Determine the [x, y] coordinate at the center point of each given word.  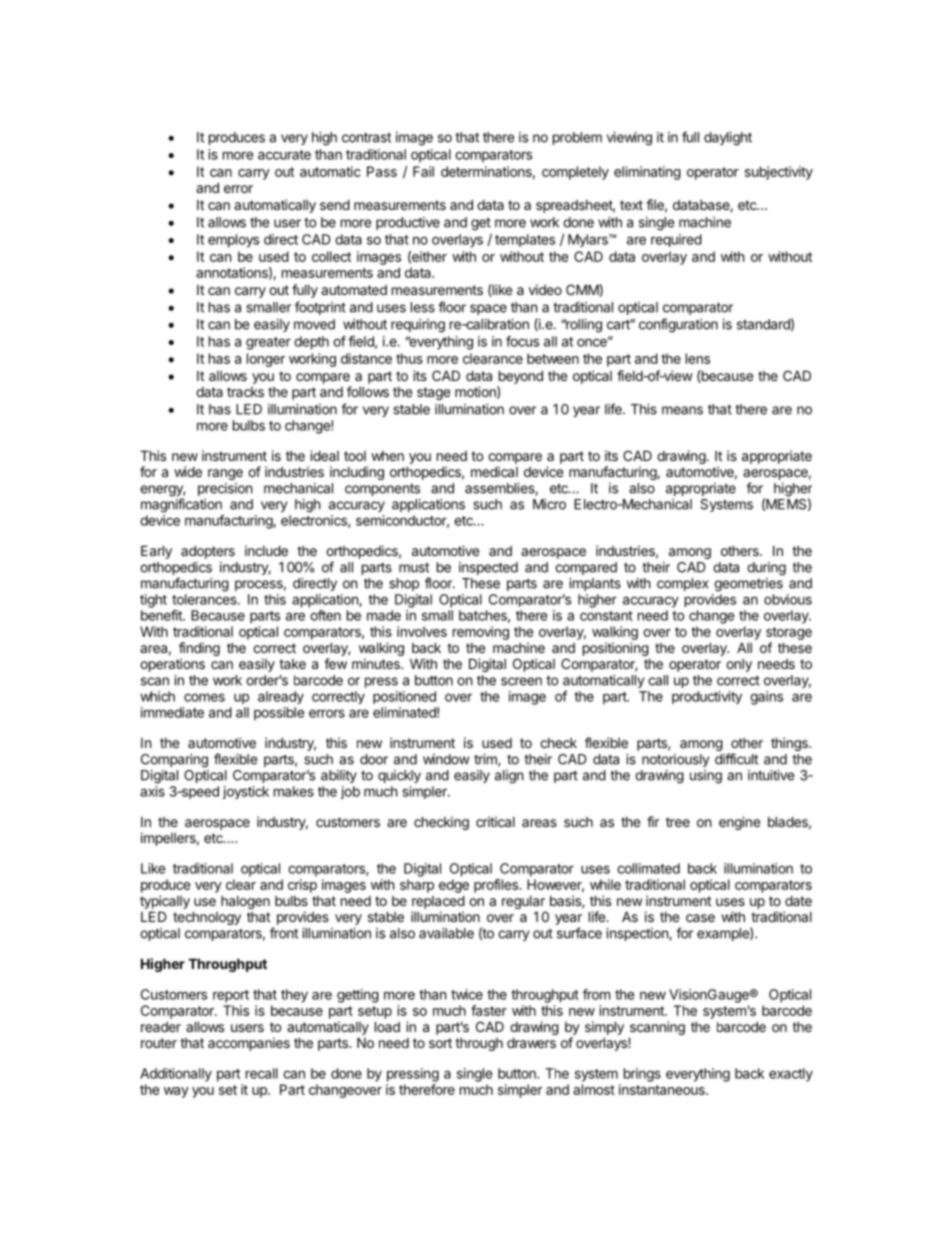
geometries [748, 585]
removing [481, 633]
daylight [728, 139]
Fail [423, 171]
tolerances [205, 599]
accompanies [249, 1044]
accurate [284, 155]
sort [440, 1043]
